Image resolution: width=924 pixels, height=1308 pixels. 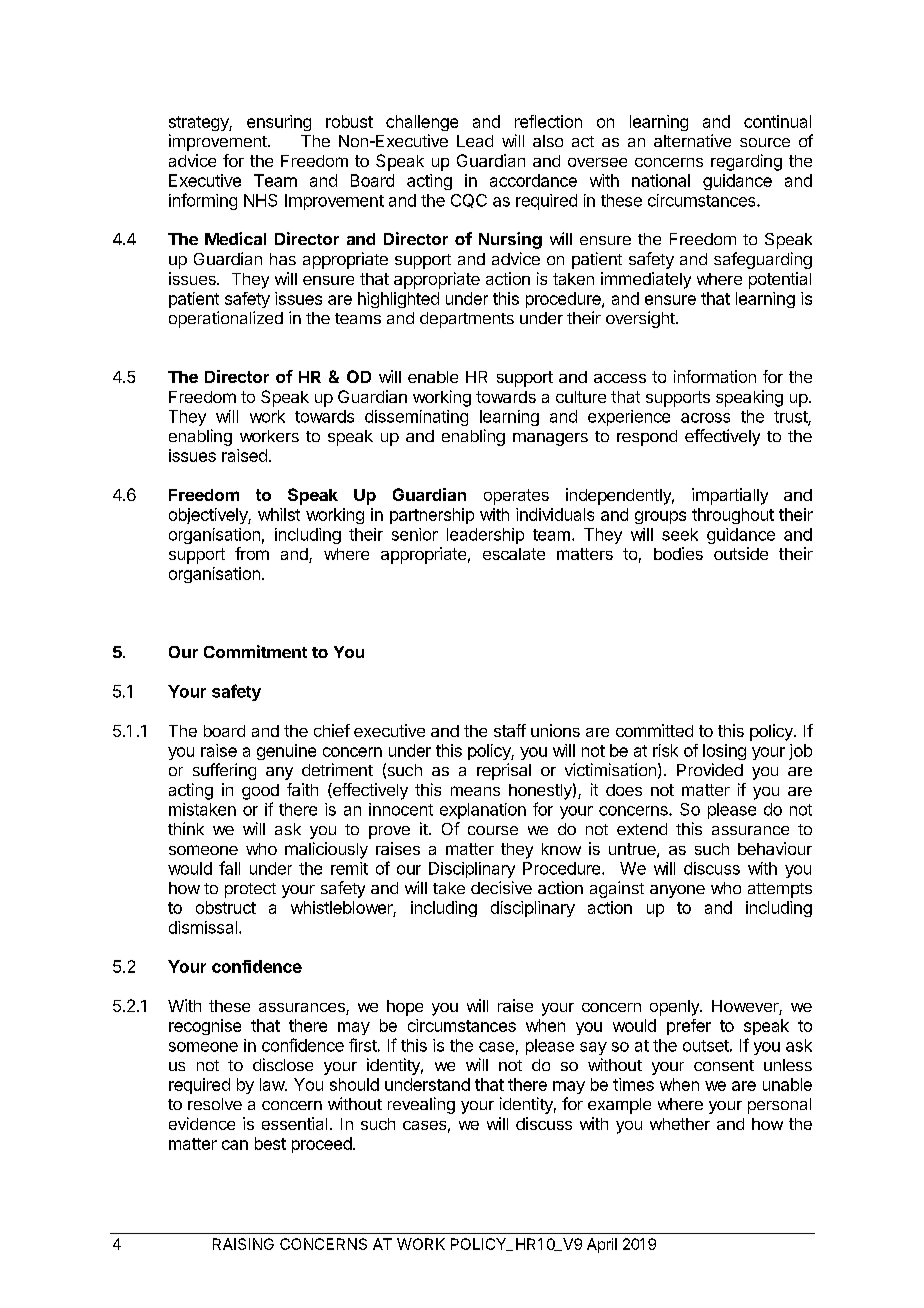 What do you see at coordinates (510, 730) in the screenshot?
I see `staff` at bounding box center [510, 730].
